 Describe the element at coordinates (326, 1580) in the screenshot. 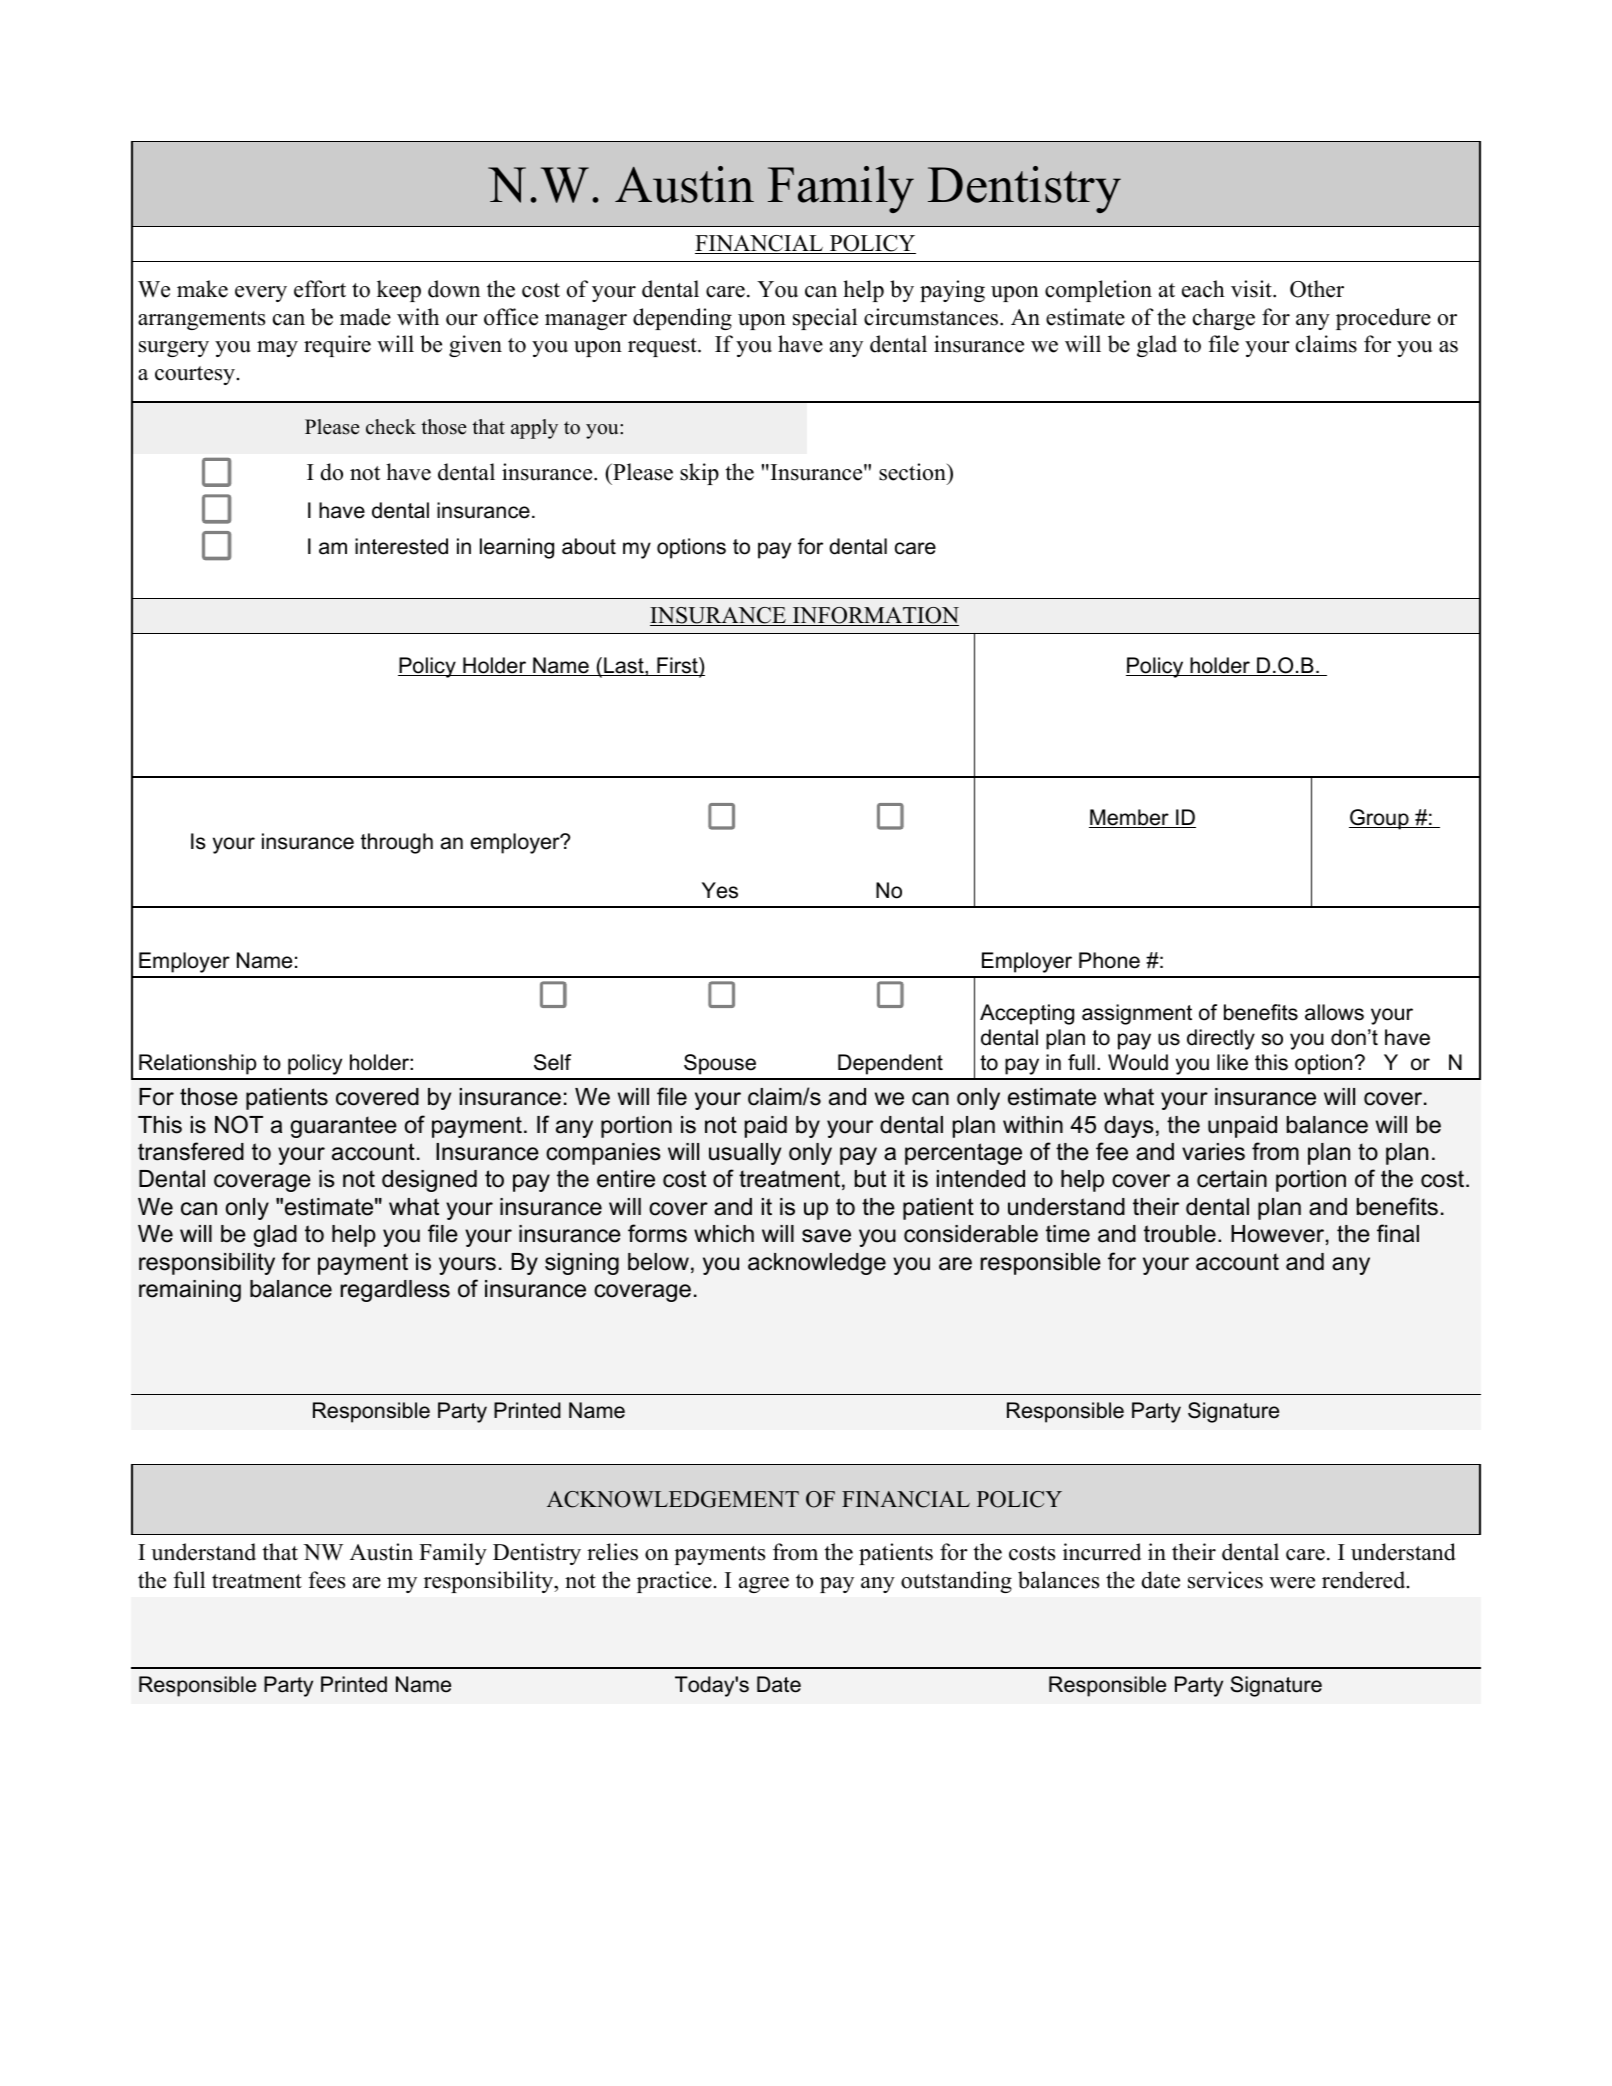

I see `fees` at that location.
